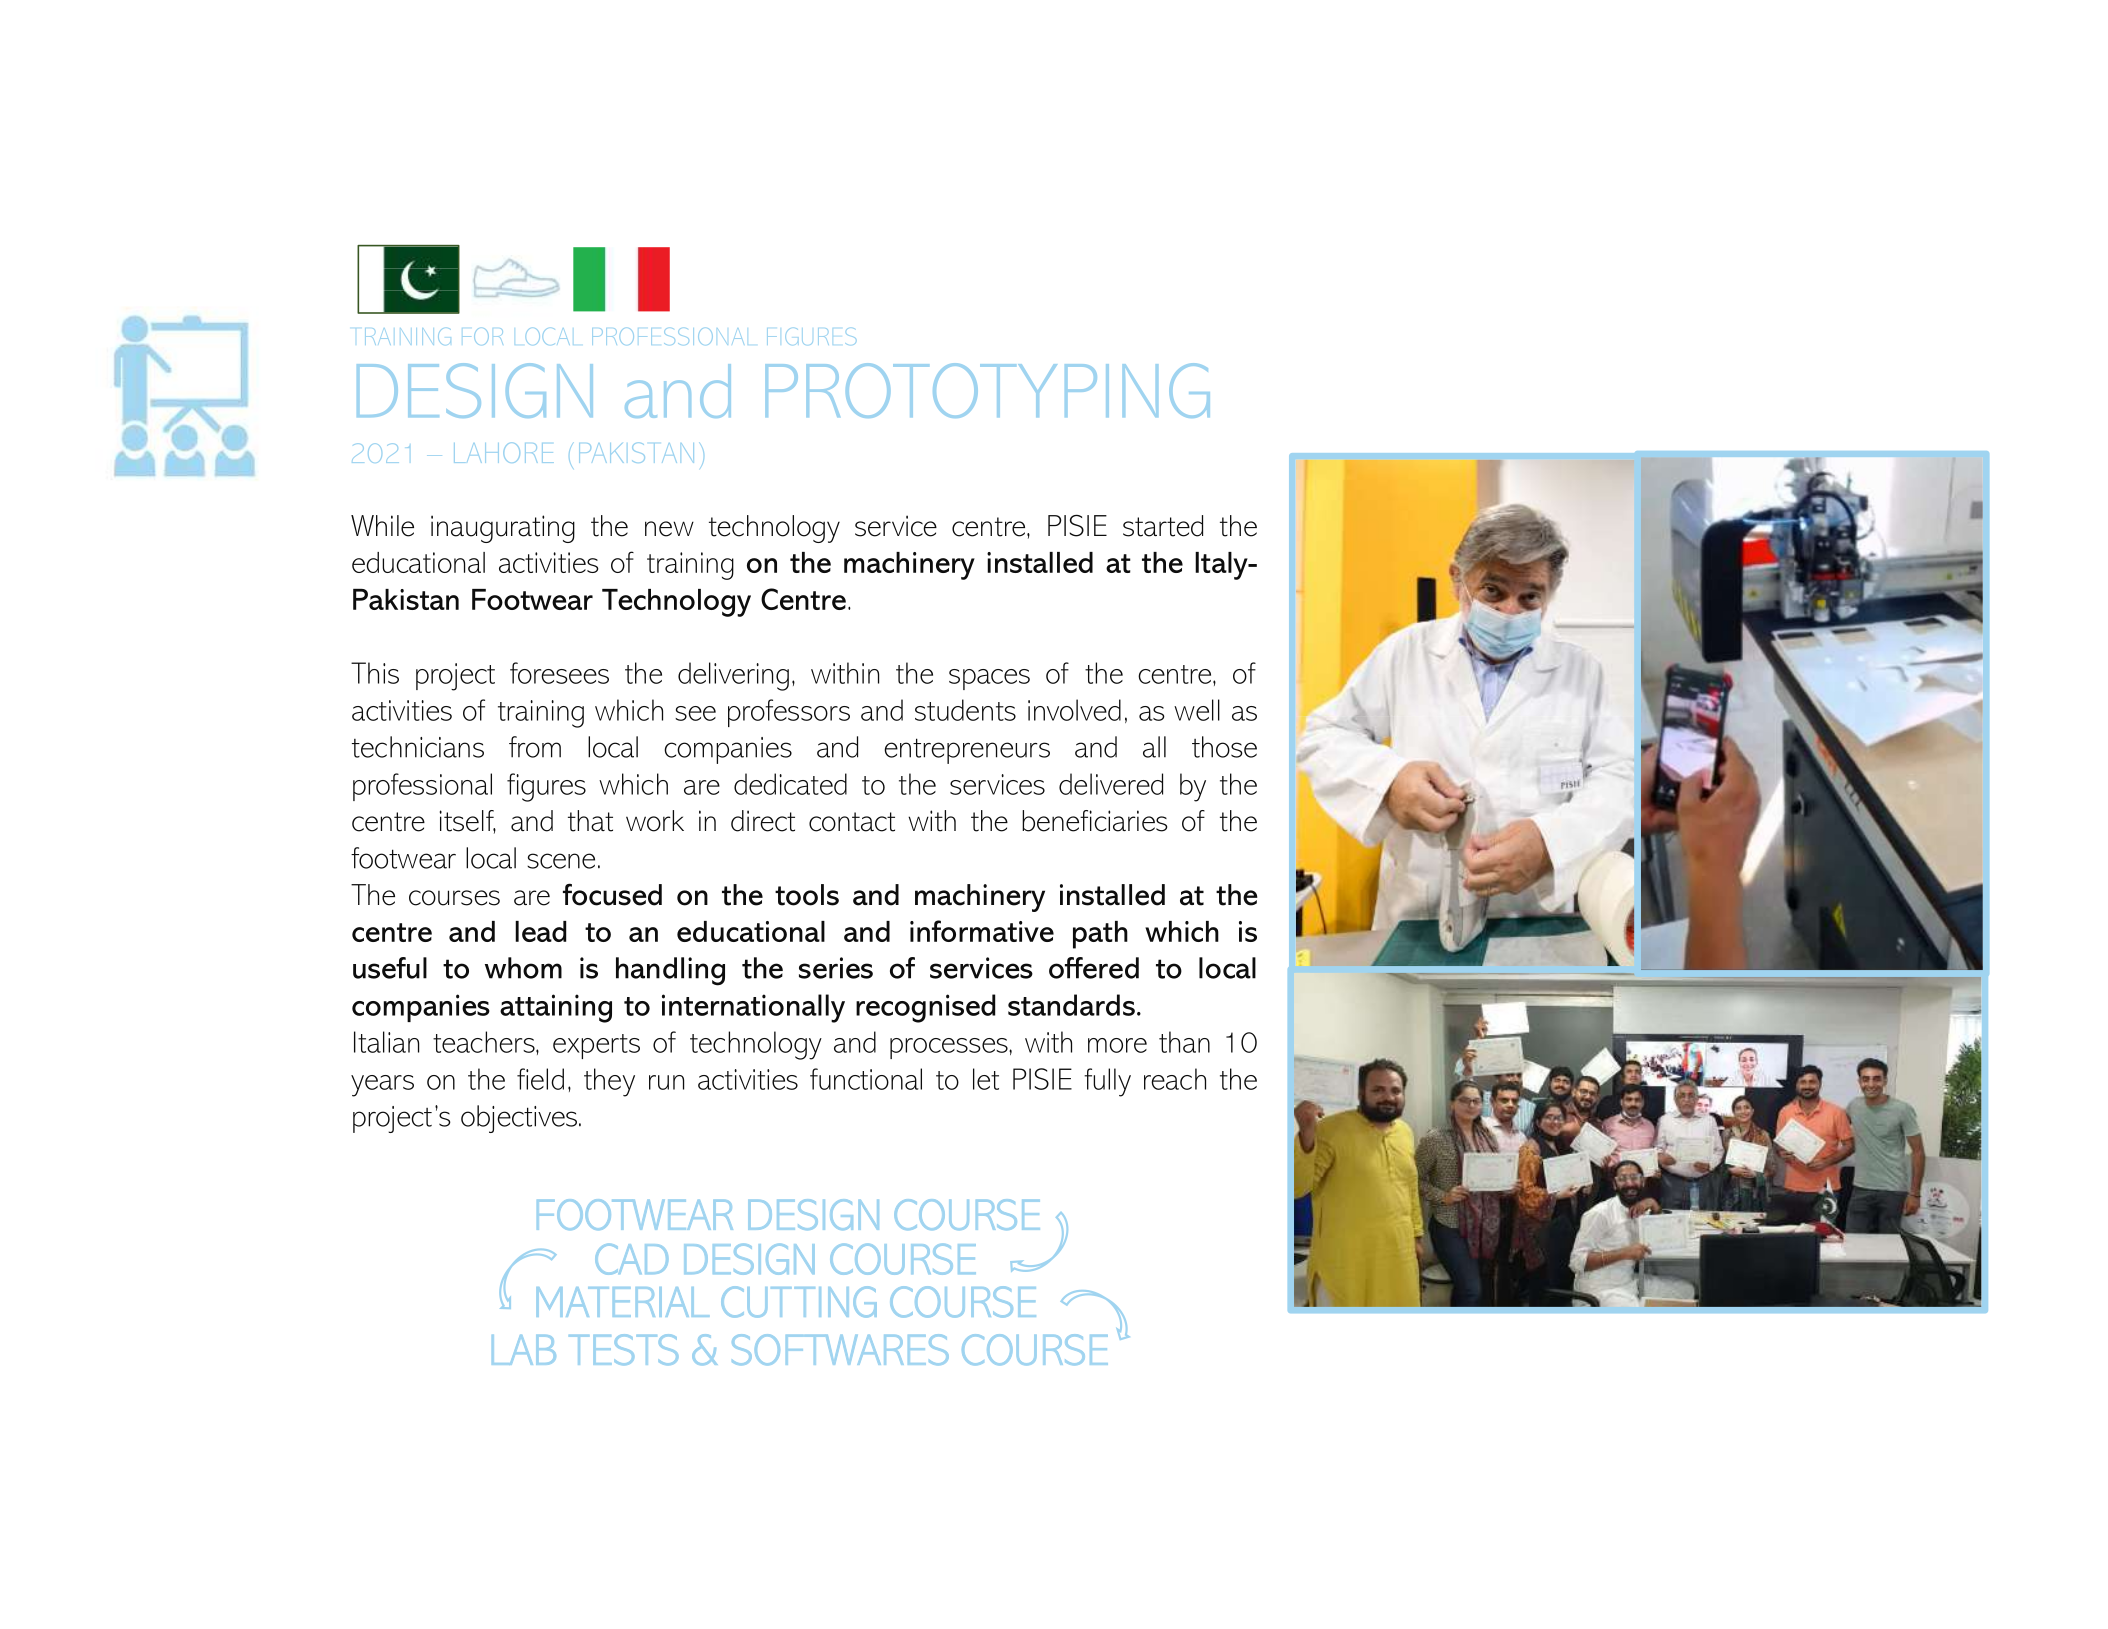 This screenshot has height=1629, width=2108. What do you see at coordinates (866, 1079) in the screenshot?
I see `functional` at bounding box center [866, 1079].
